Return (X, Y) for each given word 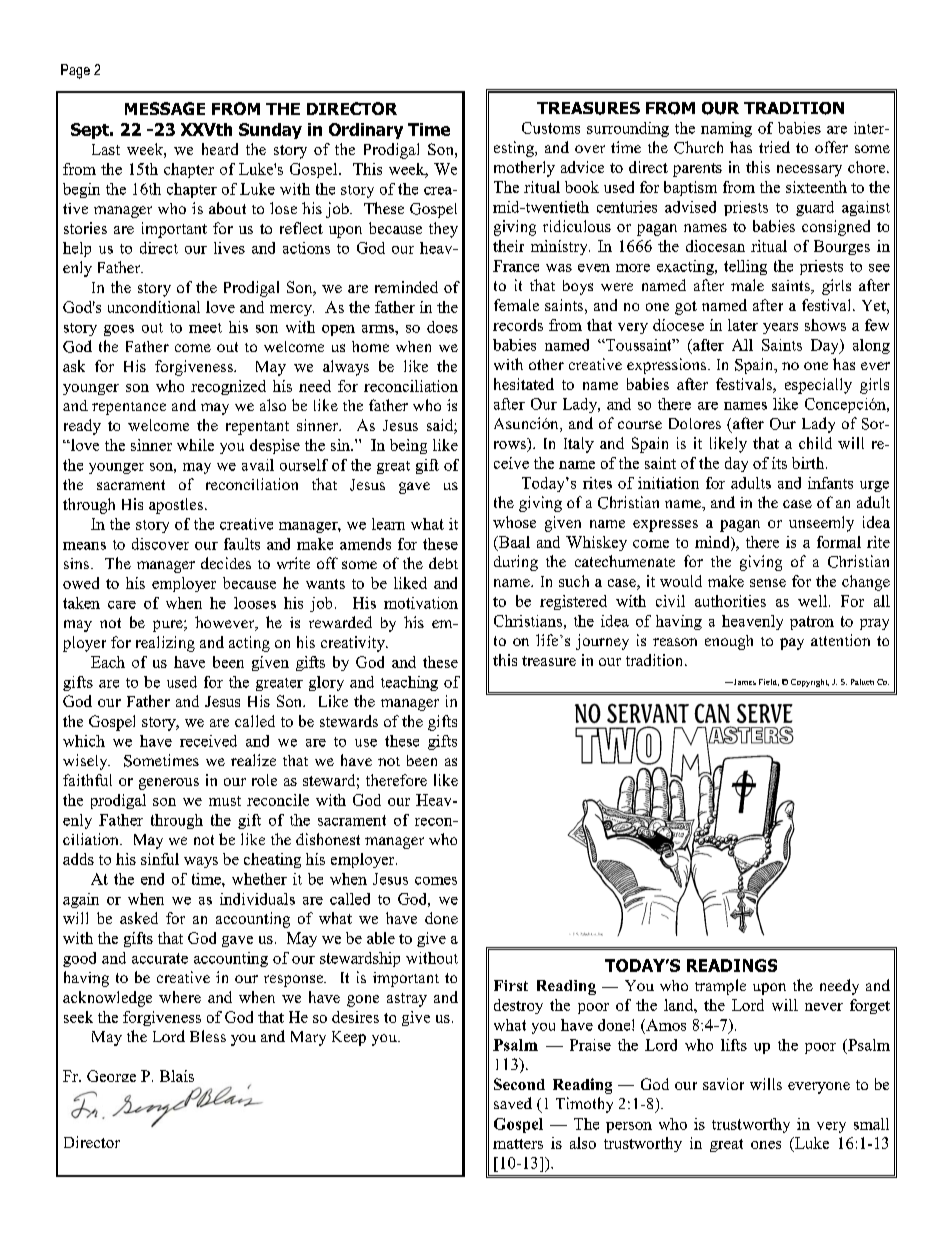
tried (774, 147)
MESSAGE (165, 108)
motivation (421, 603)
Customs (551, 128)
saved (513, 1103)
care (122, 605)
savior (723, 1084)
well (814, 601)
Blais (177, 1076)
